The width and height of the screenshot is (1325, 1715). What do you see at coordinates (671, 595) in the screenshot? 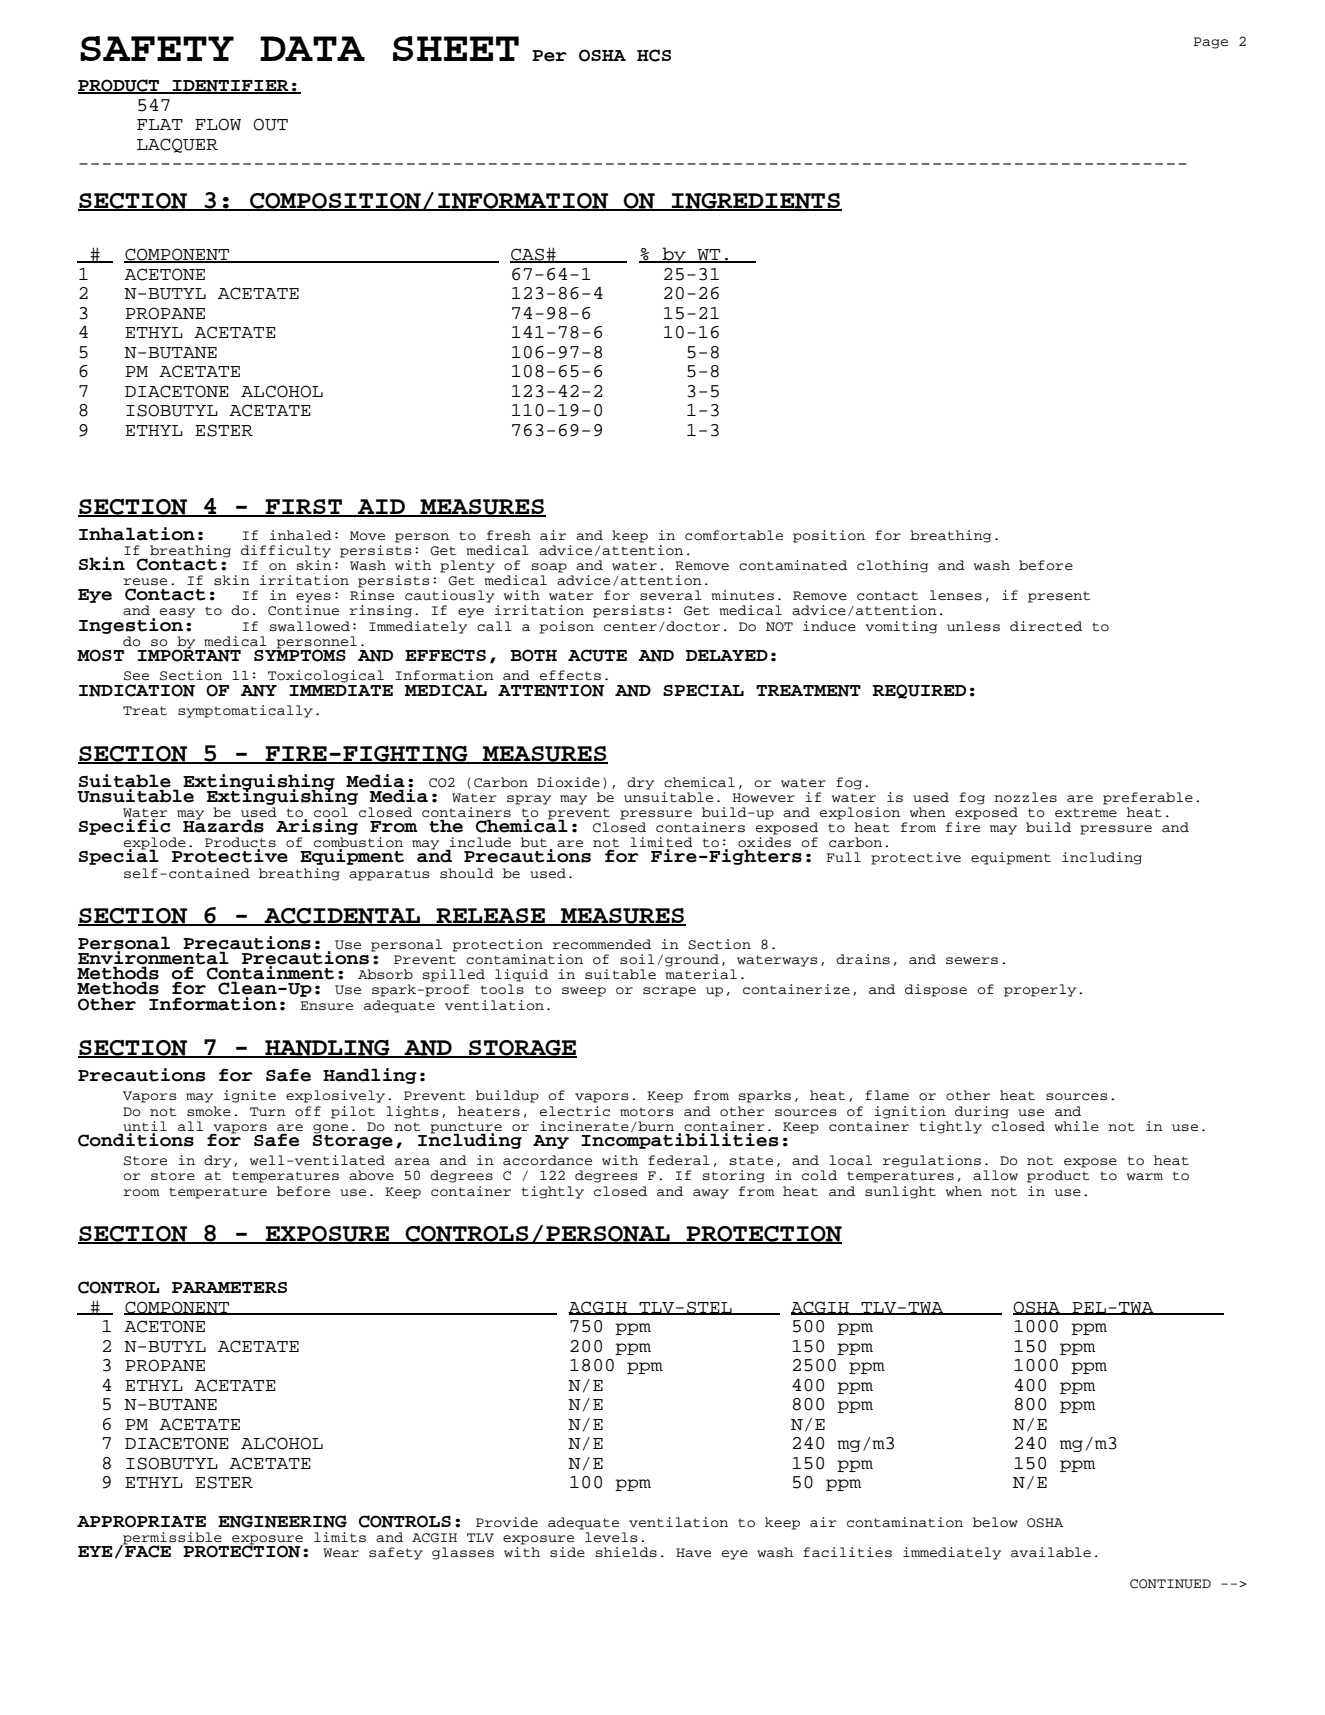
I see `several` at bounding box center [671, 595].
